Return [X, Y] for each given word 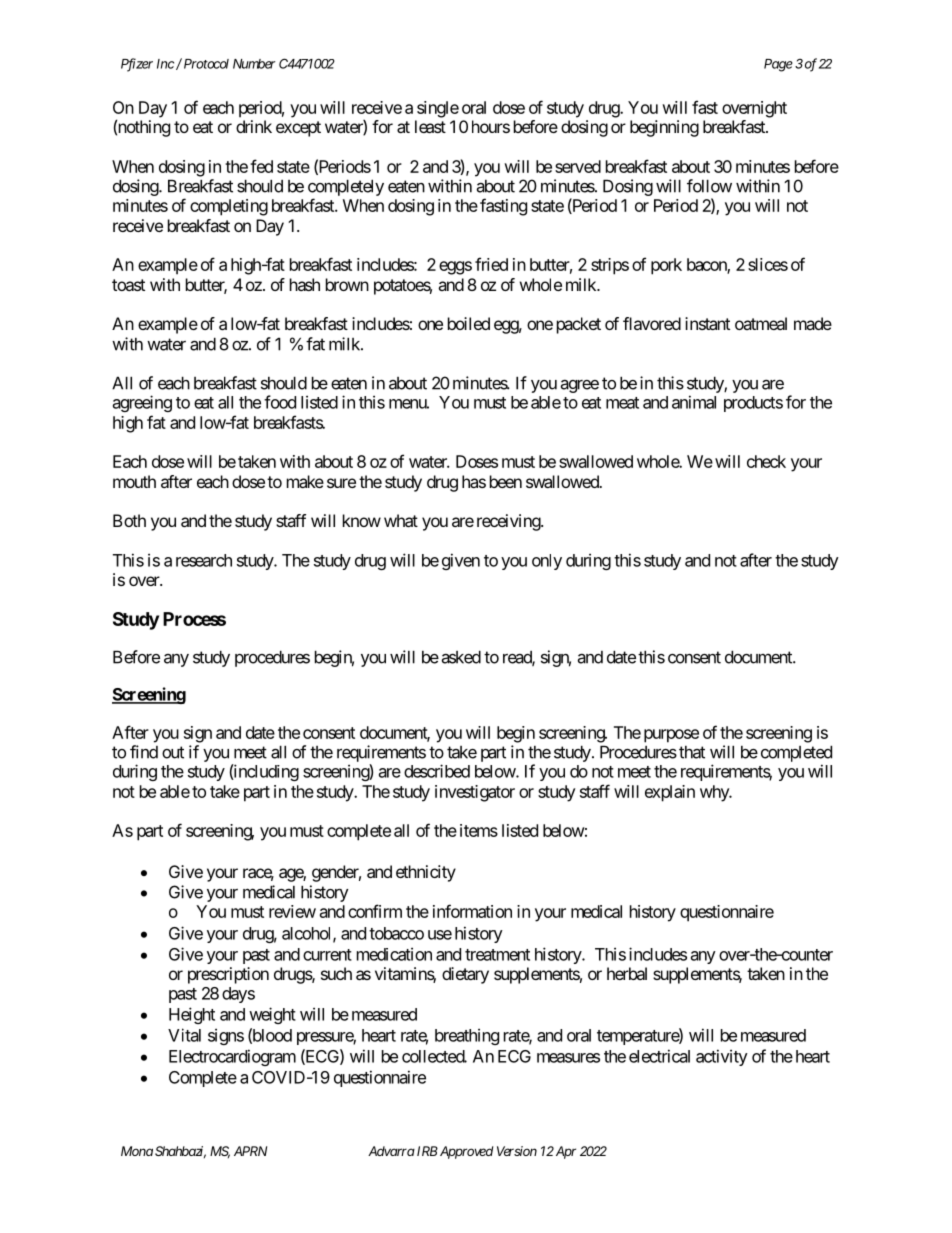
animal [694, 402]
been [506, 481]
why [715, 793]
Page [778, 65]
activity [722, 1057]
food [280, 402]
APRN [250, 1151]
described [437, 771]
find [144, 752]
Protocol [205, 63]
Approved [466, 1152]
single [438, 109]
